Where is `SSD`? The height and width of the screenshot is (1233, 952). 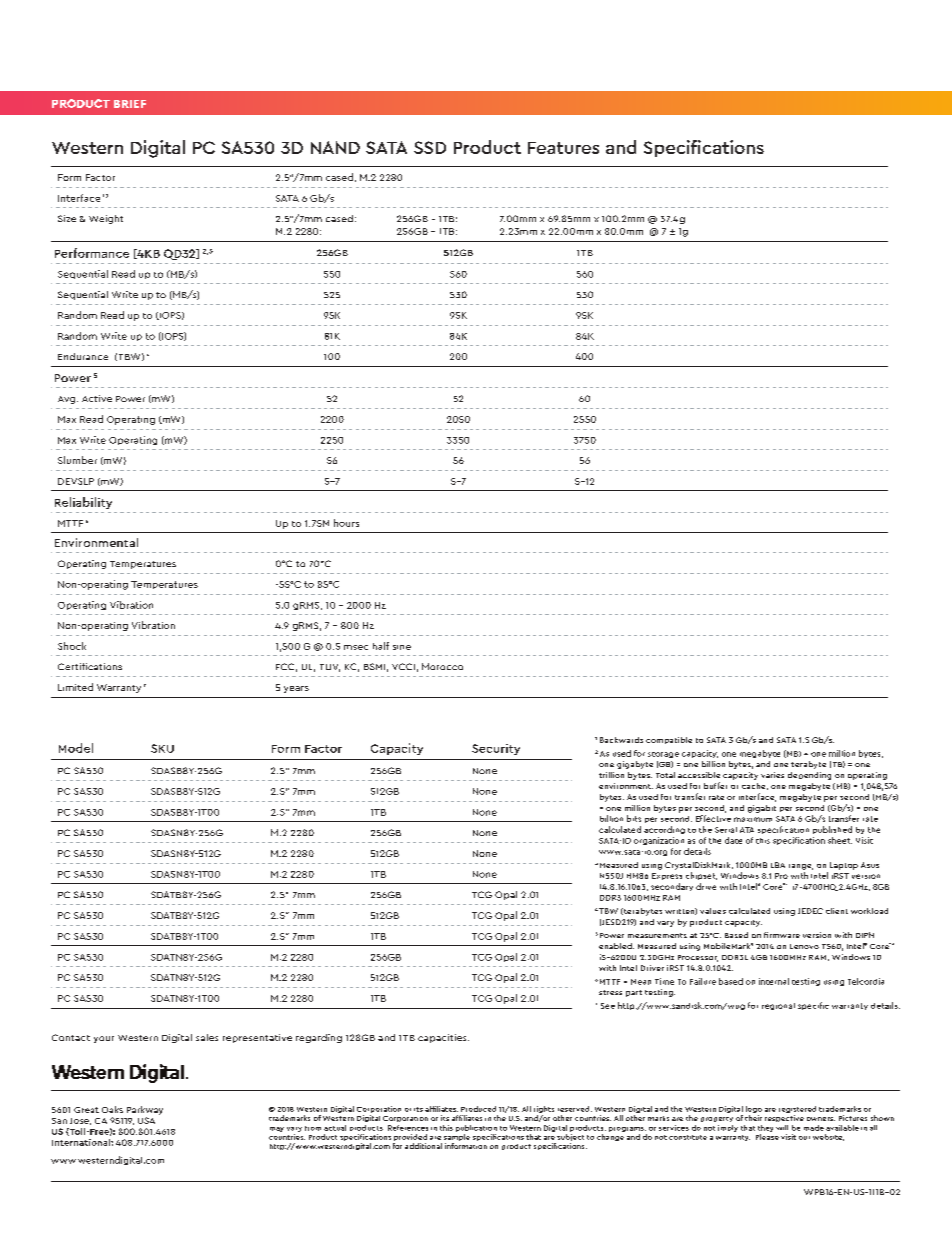
SSD is located at coordinates (430, 147).
